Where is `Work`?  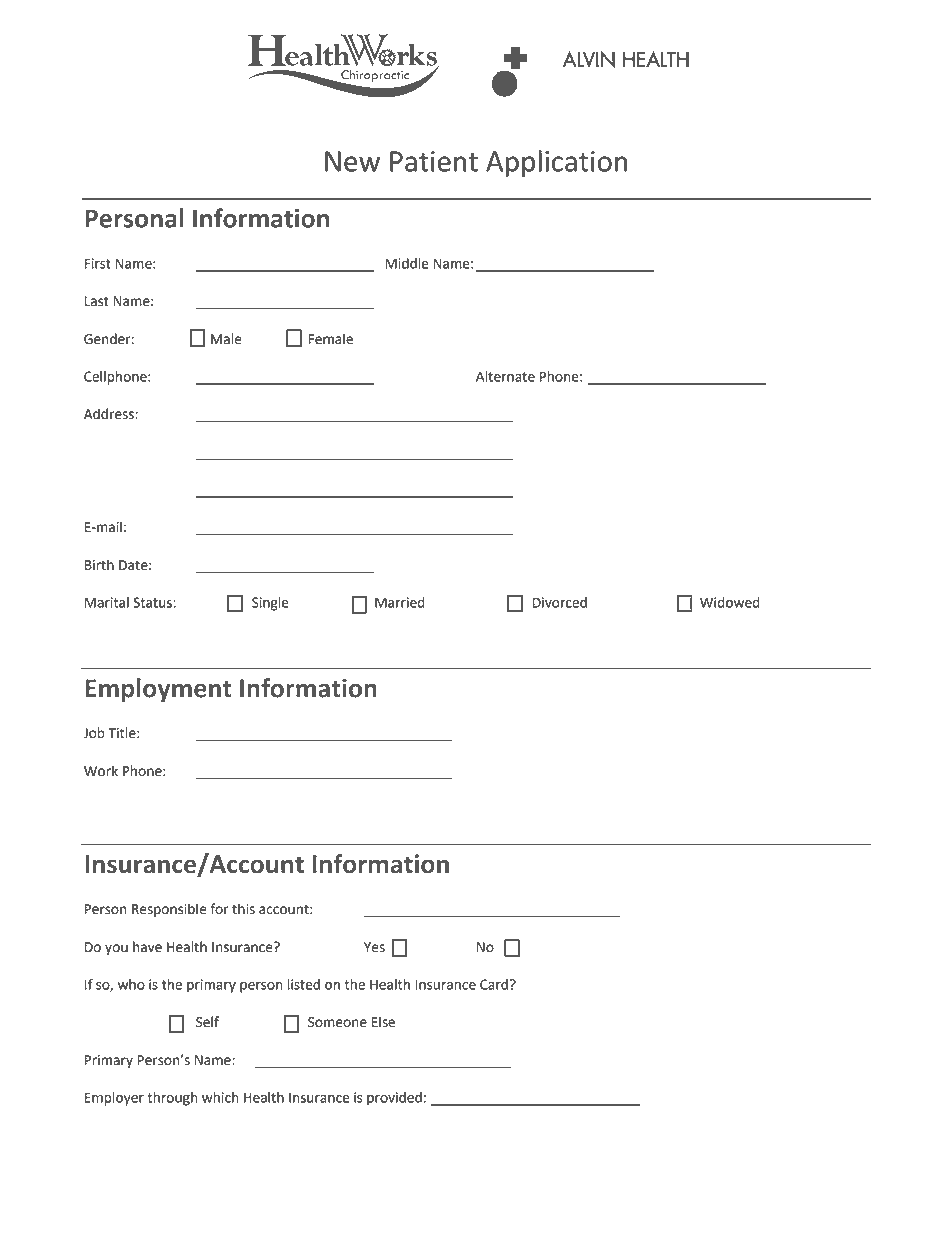
Work is located at coordinates (101, 771).
